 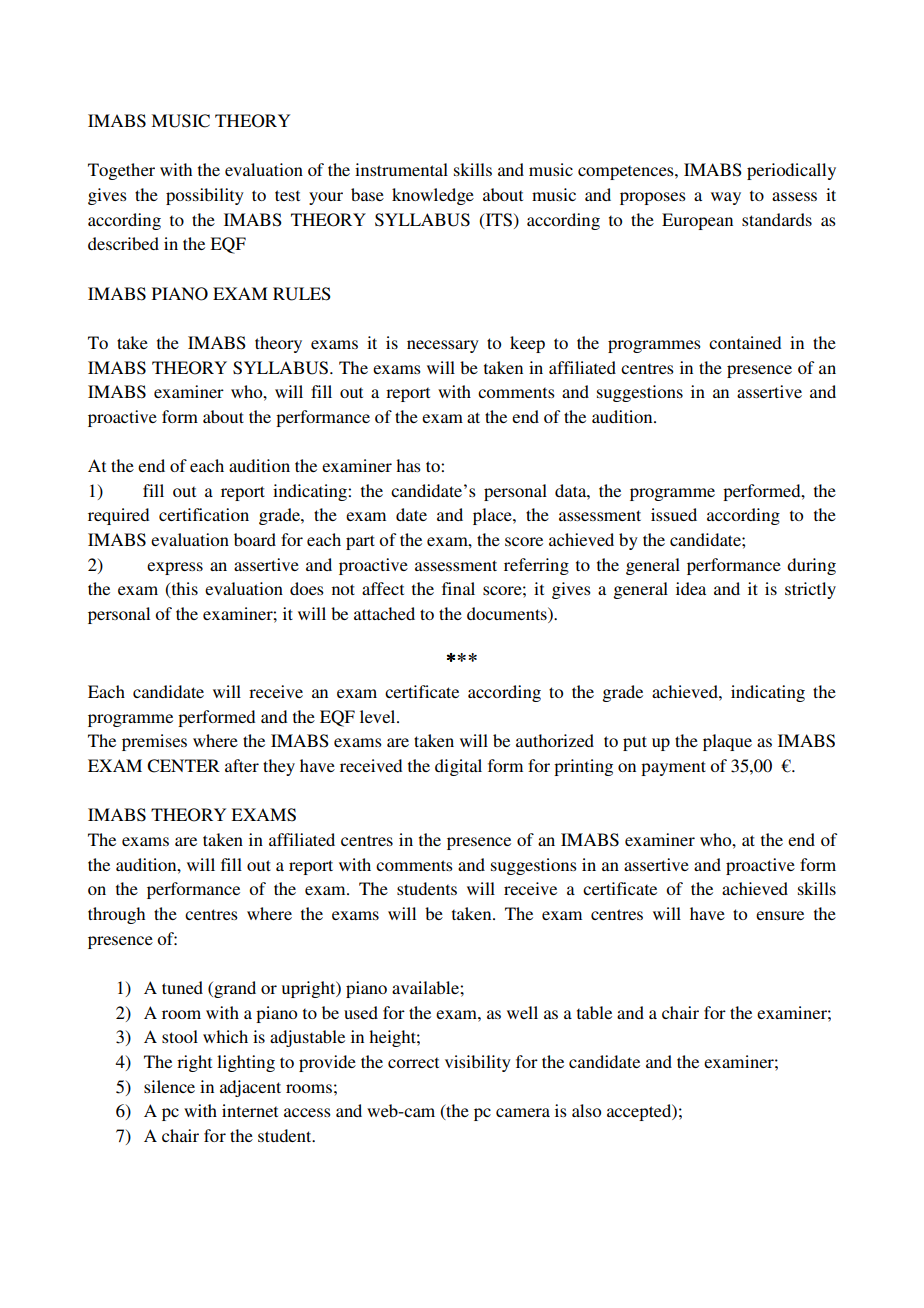 I want to click on final, so click(x=458, y=588).
